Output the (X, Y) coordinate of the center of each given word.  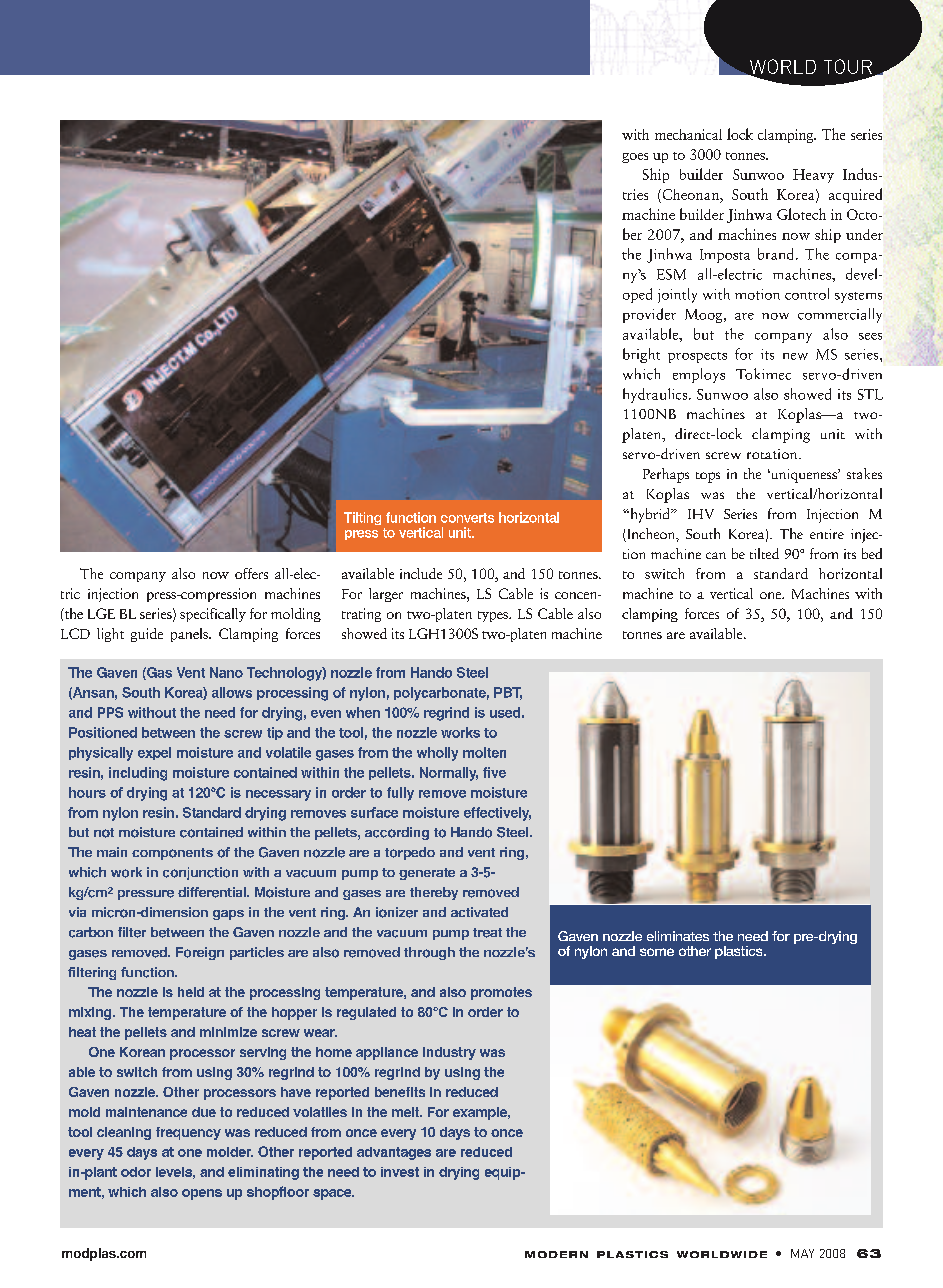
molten (484, 752)
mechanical (688, 134)
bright (641, 355)
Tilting (362, 518)
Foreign (200, 953)
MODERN (556, 1254)
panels (190, 635)
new (795, 356)
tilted (764, 553)
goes (635, 158)
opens (202, 1194)
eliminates (678, 936)
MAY (802, 1253)
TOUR (848, 66)
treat (487, 933)
